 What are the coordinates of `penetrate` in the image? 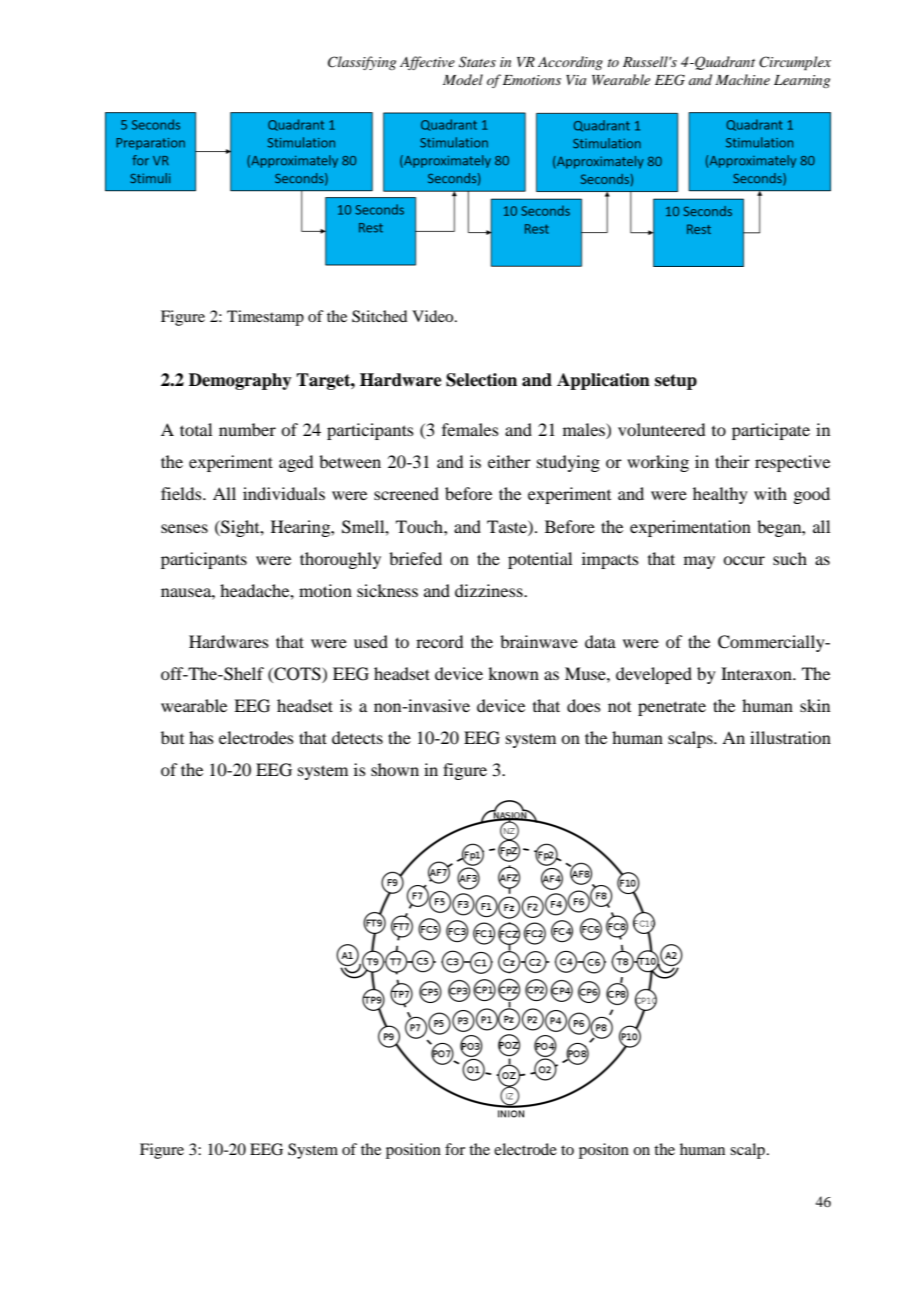 It's located at (672, 708).
